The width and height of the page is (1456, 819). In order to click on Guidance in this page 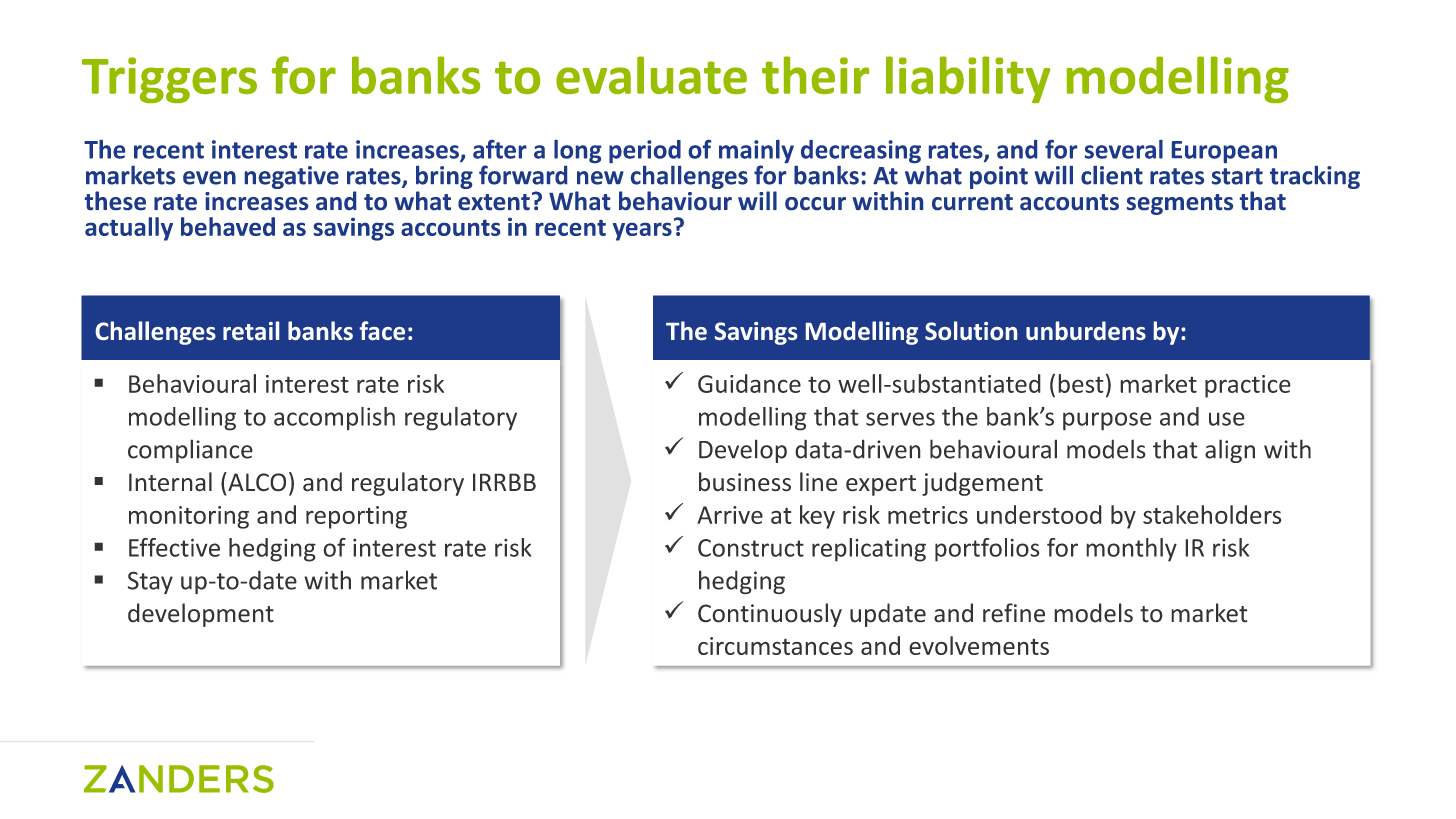, I will do `click(749, 383)`.
